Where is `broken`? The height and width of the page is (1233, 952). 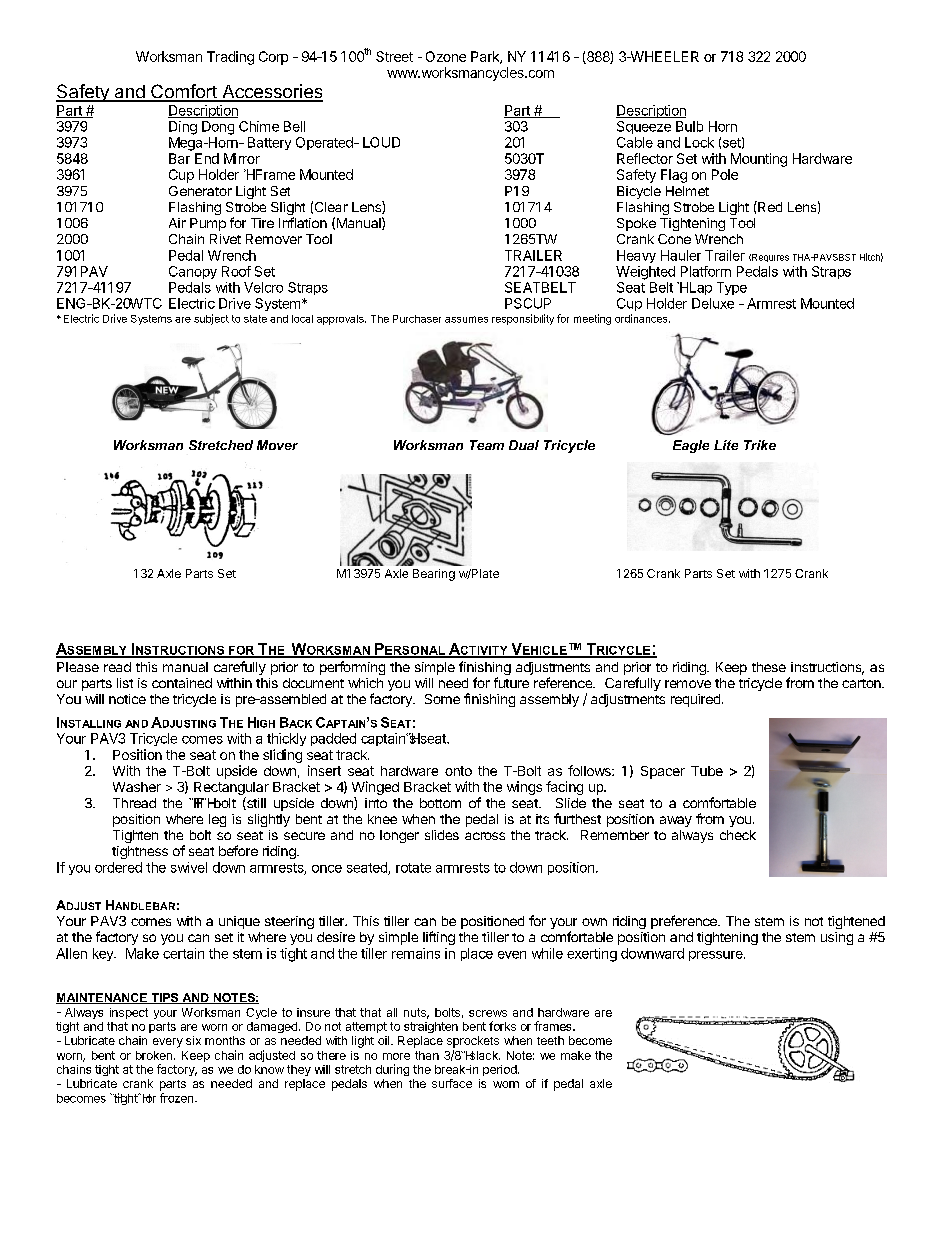
broken is located at coordinates (154, 1055).
